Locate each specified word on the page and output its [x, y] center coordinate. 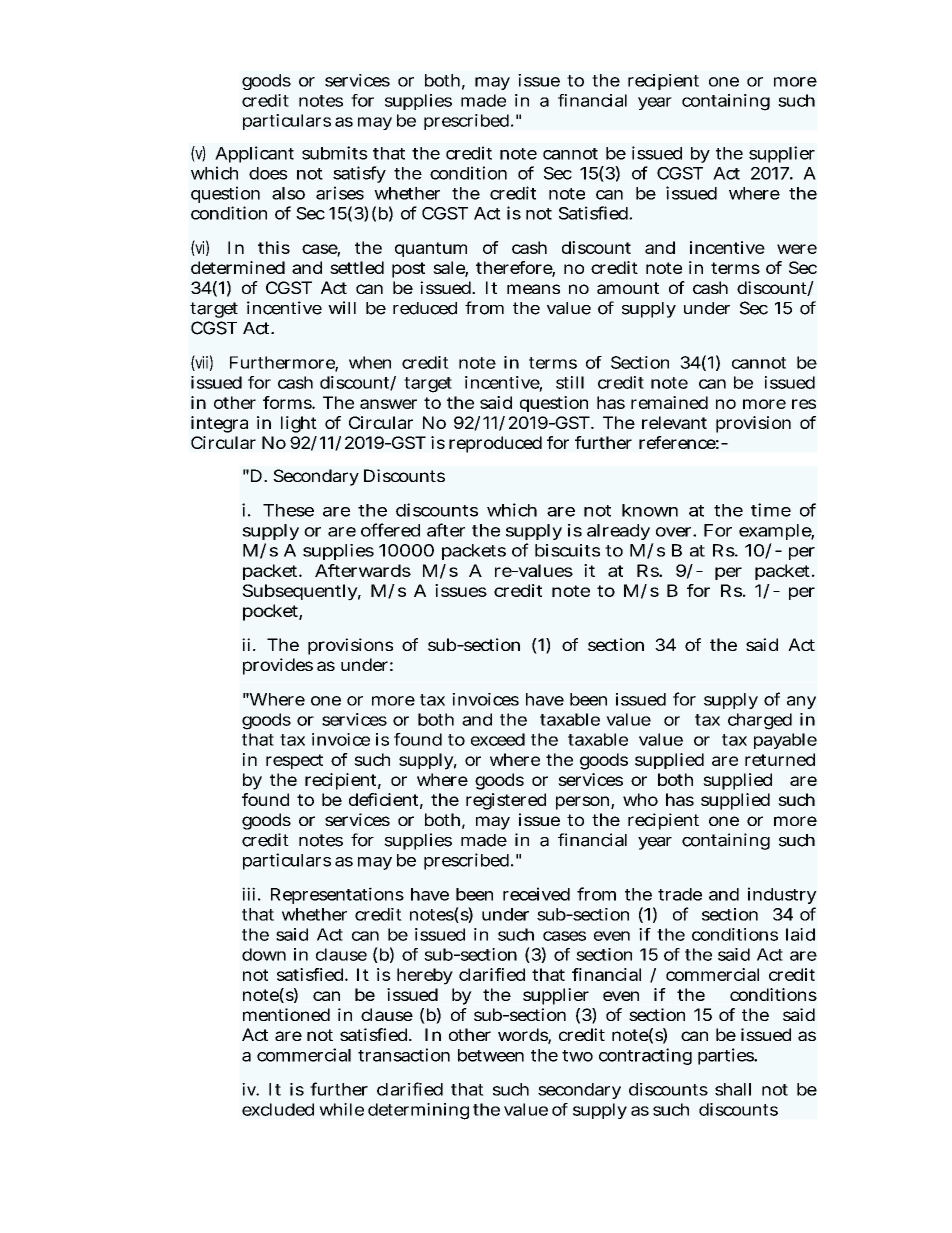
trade [680, 894]
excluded [278, 1109]
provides [278, 666]
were [797, 249]
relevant [674, 422]
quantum [431, 249]
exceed [498, 739]
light [299, 424]
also [288, 193]
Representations [337, 895]
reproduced [495, 444]
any [801, 702]
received [536, 894]
